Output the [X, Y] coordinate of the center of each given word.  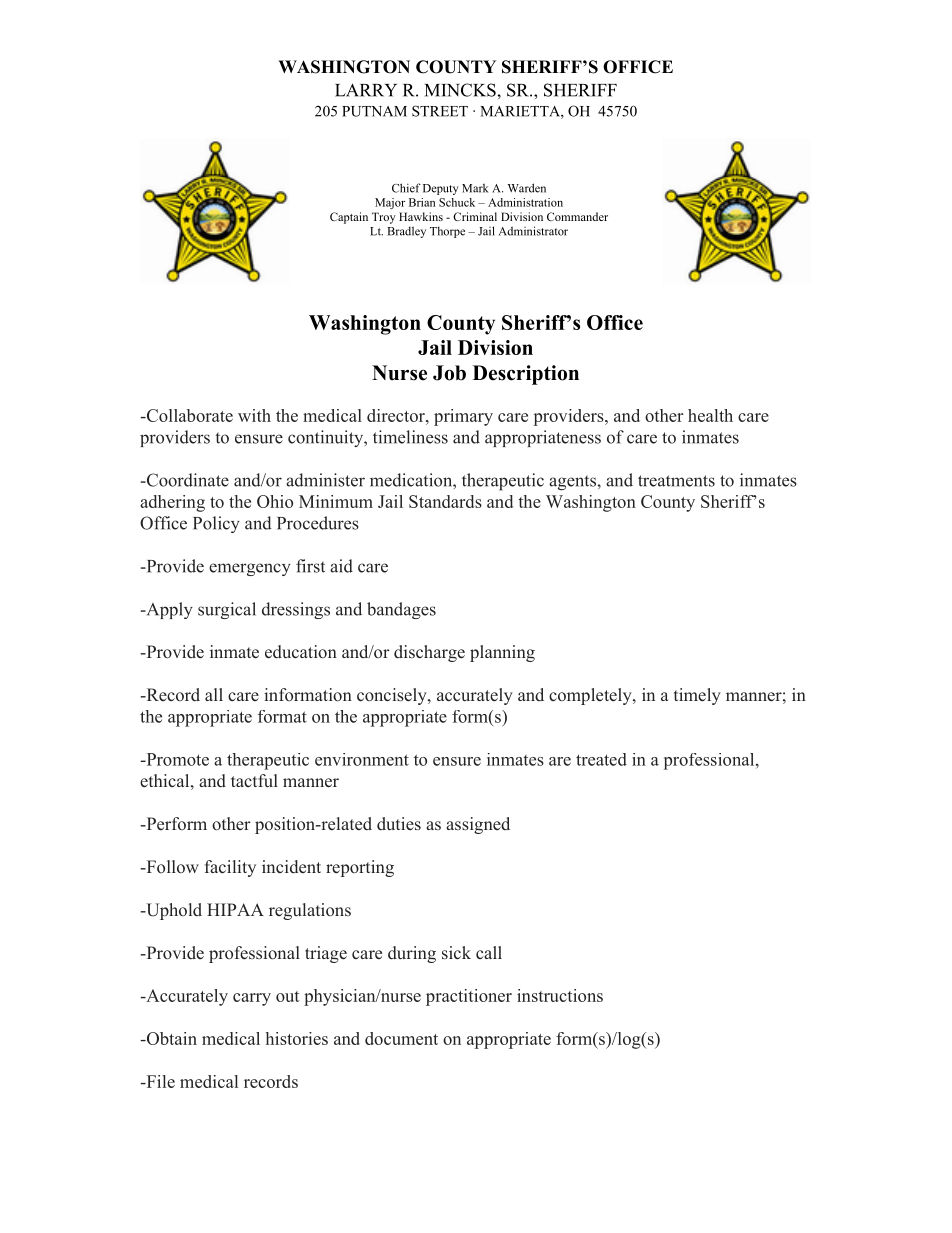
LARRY [366, 90]
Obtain [170, 1038]
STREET [440, 111]
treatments [676, 481]
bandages [401, 610]
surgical [227, 610]
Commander [577, 216]
